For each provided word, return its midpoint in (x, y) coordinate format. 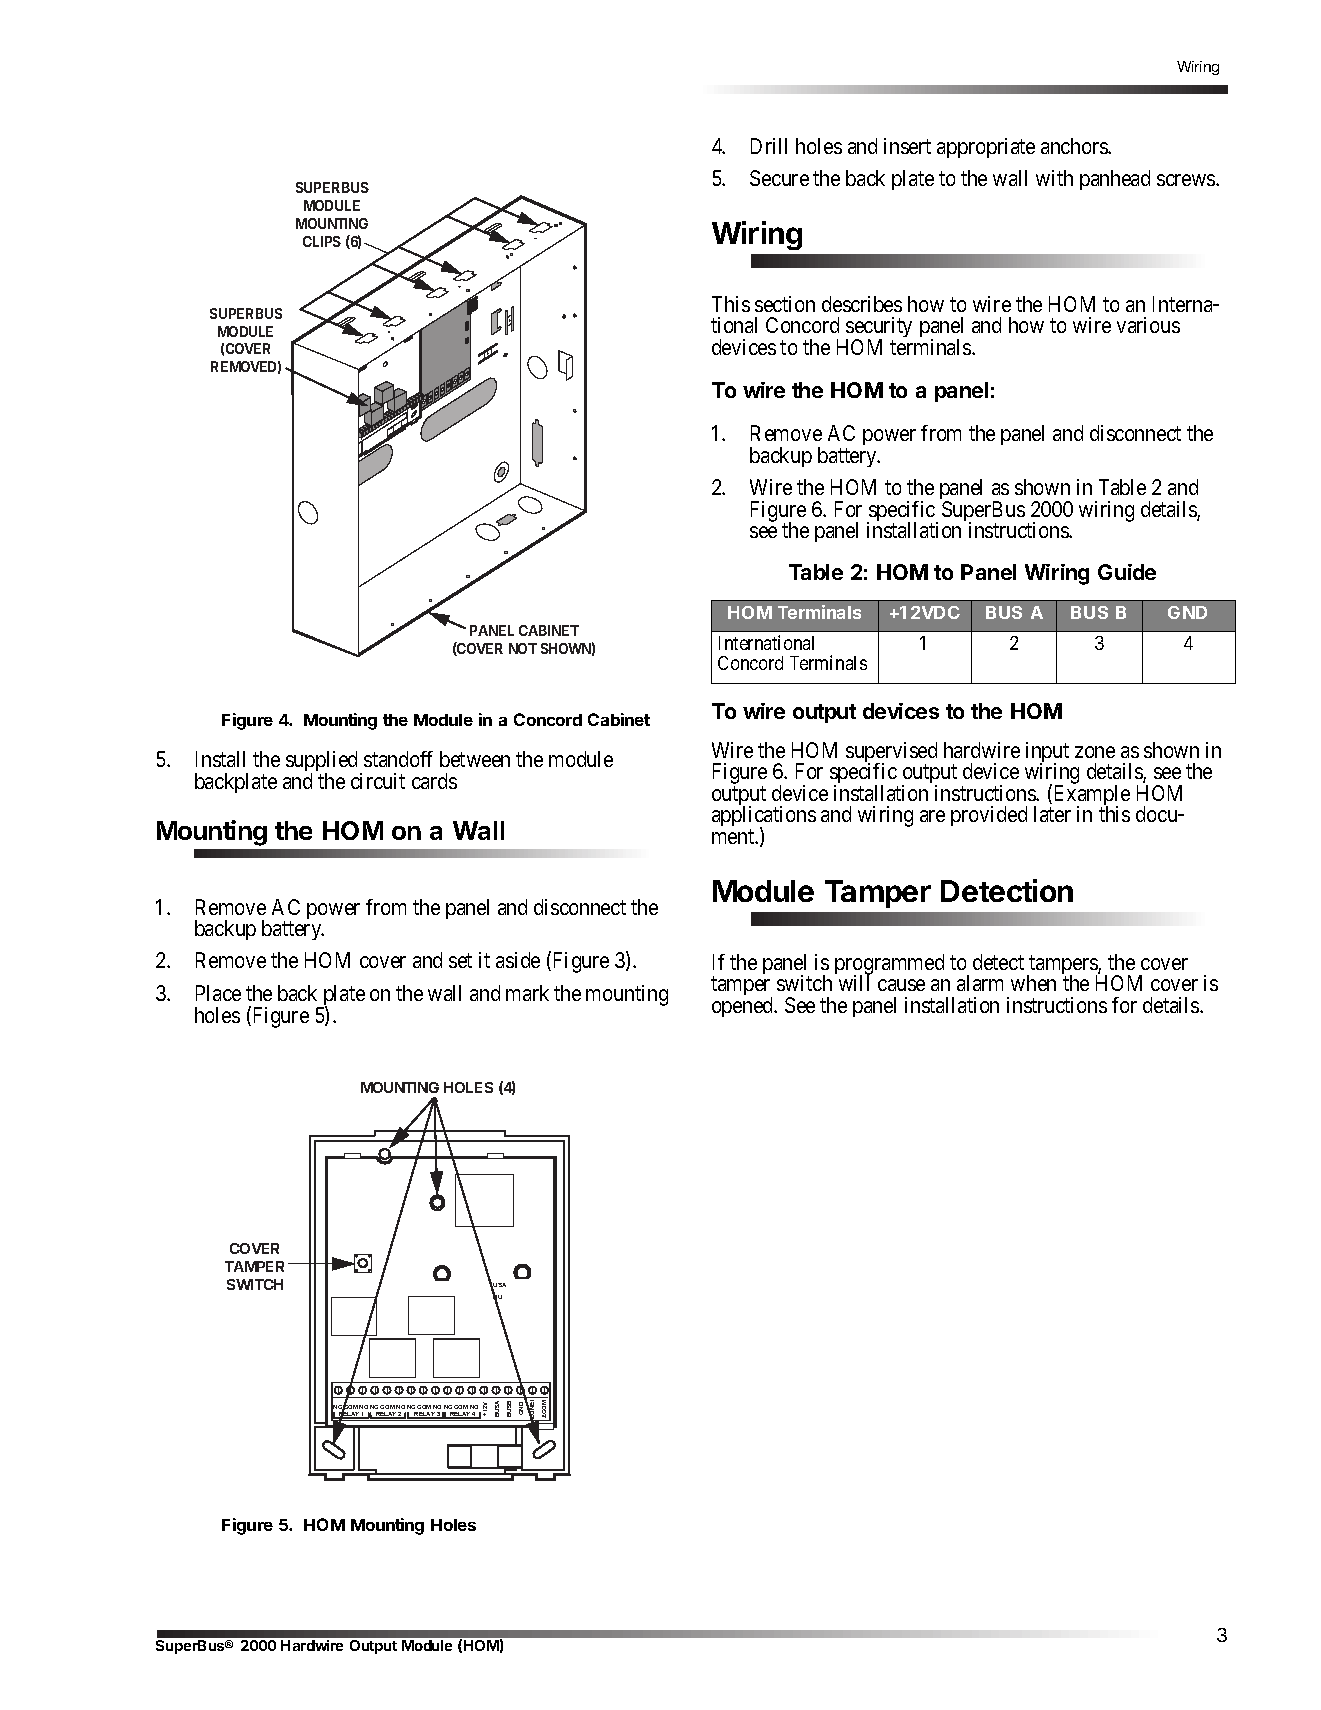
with (1054, 178)
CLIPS (322, 241)
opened (744, 1007)
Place (218, 993)
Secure (779, 178)
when (1033, 983)
